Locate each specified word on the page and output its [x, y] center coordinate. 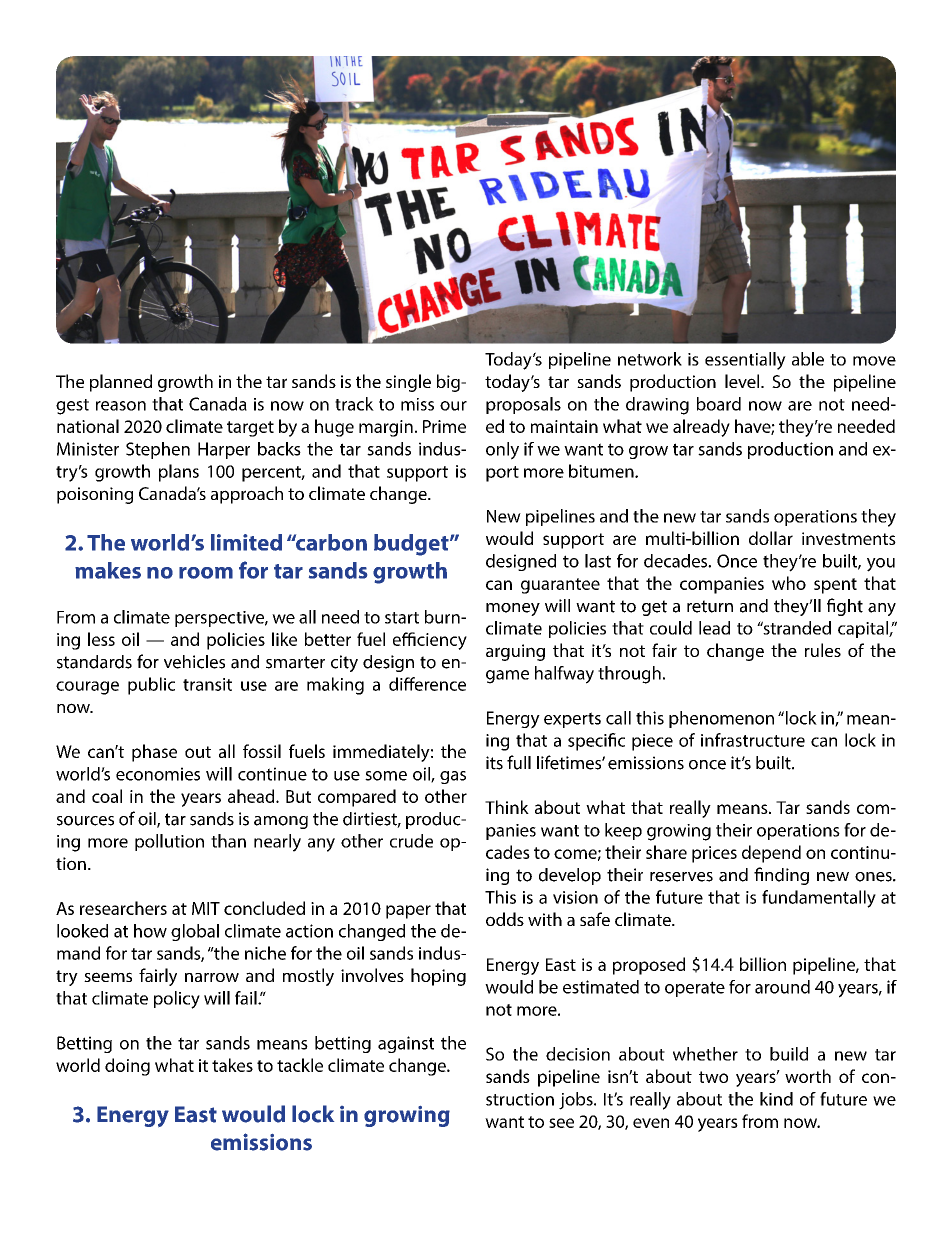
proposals [523, 405]
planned [121, 383]
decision [578, 1054]
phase [154, 753]
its [494, 763]
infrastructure [753, 740]
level [743, 381]
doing [127, 1067]
